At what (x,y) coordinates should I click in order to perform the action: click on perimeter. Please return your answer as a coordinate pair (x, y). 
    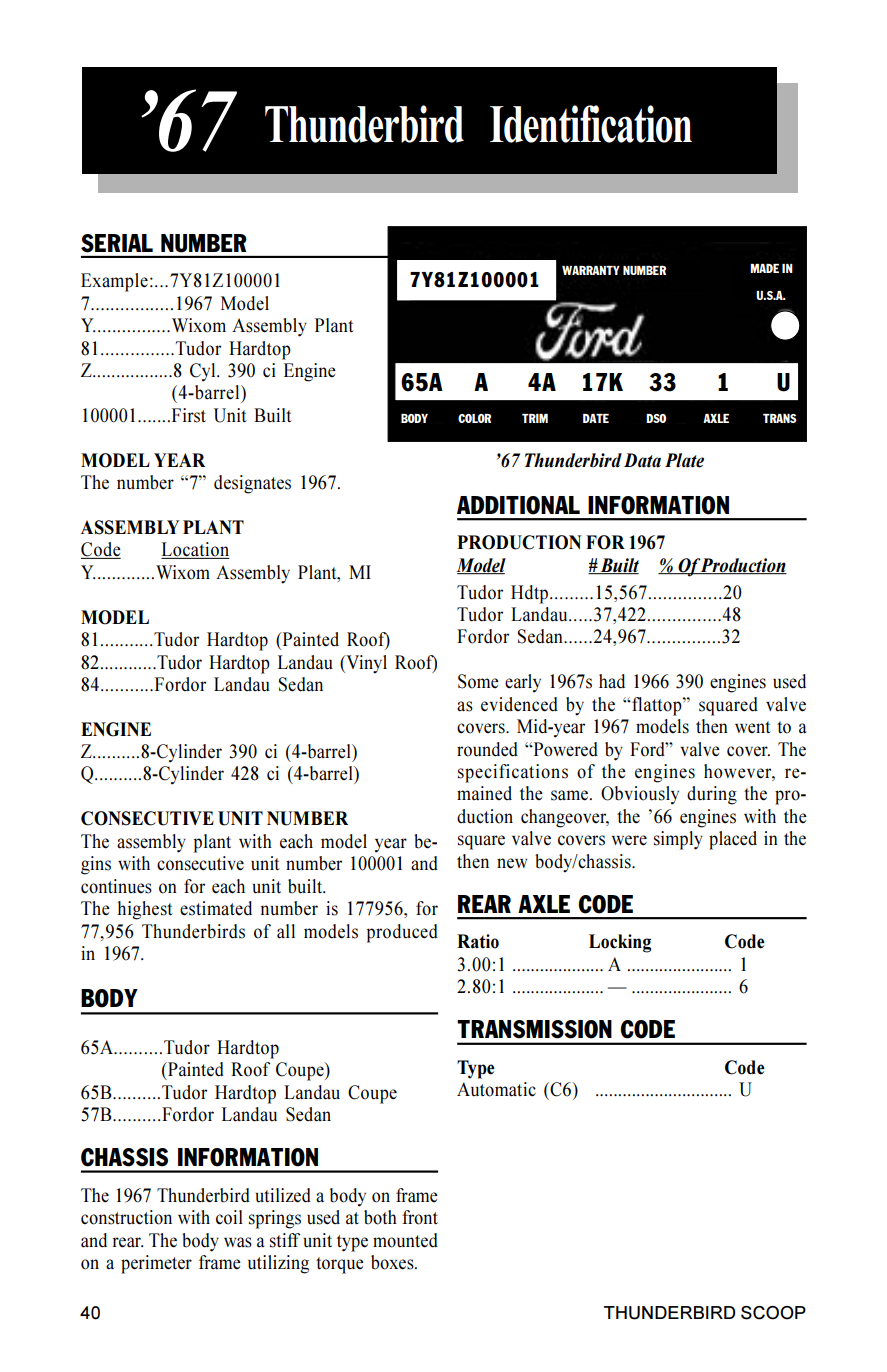
    Looking at the image, I should click on (156, 1264).
